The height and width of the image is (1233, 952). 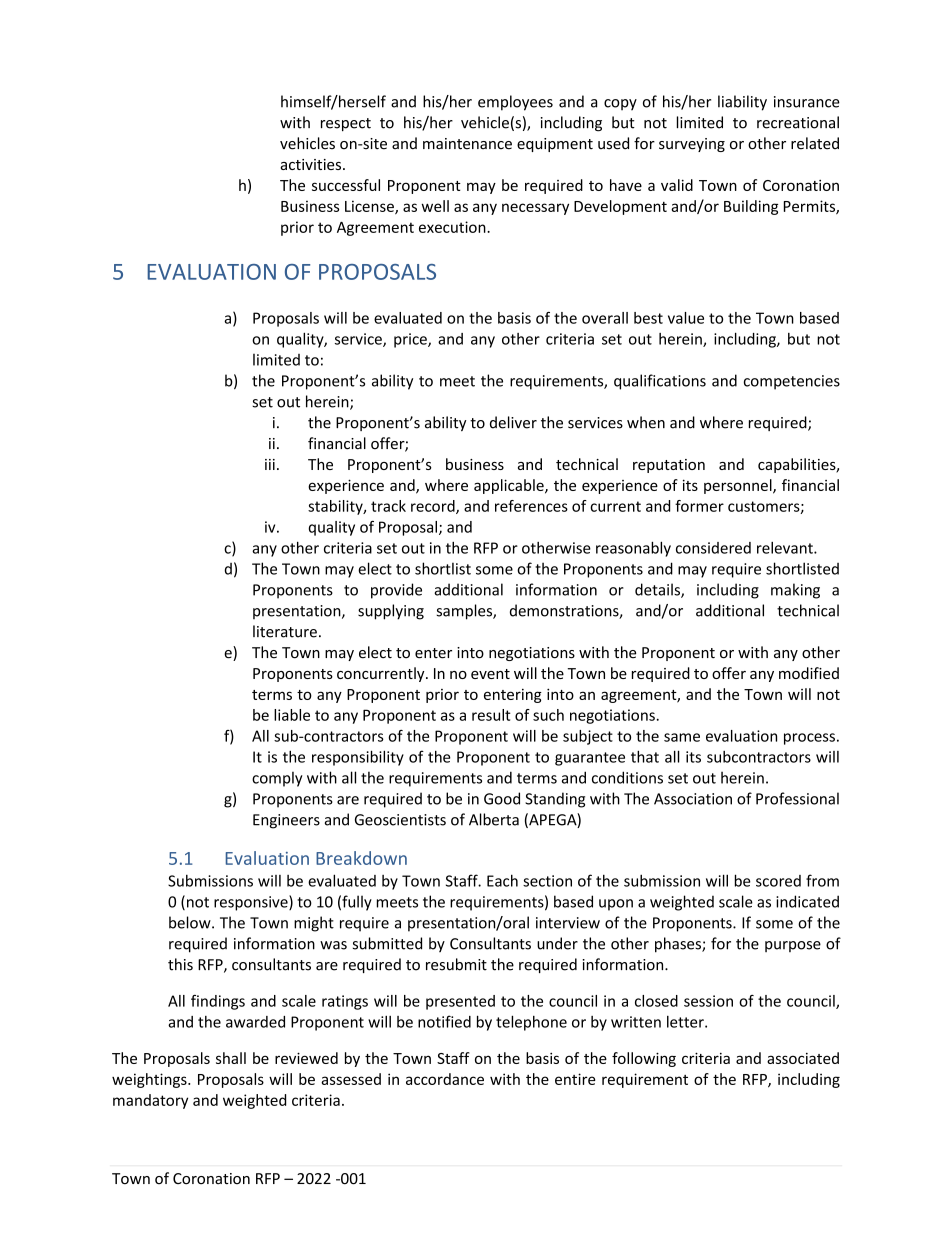 What do you see at coordinates (445, 1079) in the image?
I see `accordance` at bounding box center [445, 1079].
